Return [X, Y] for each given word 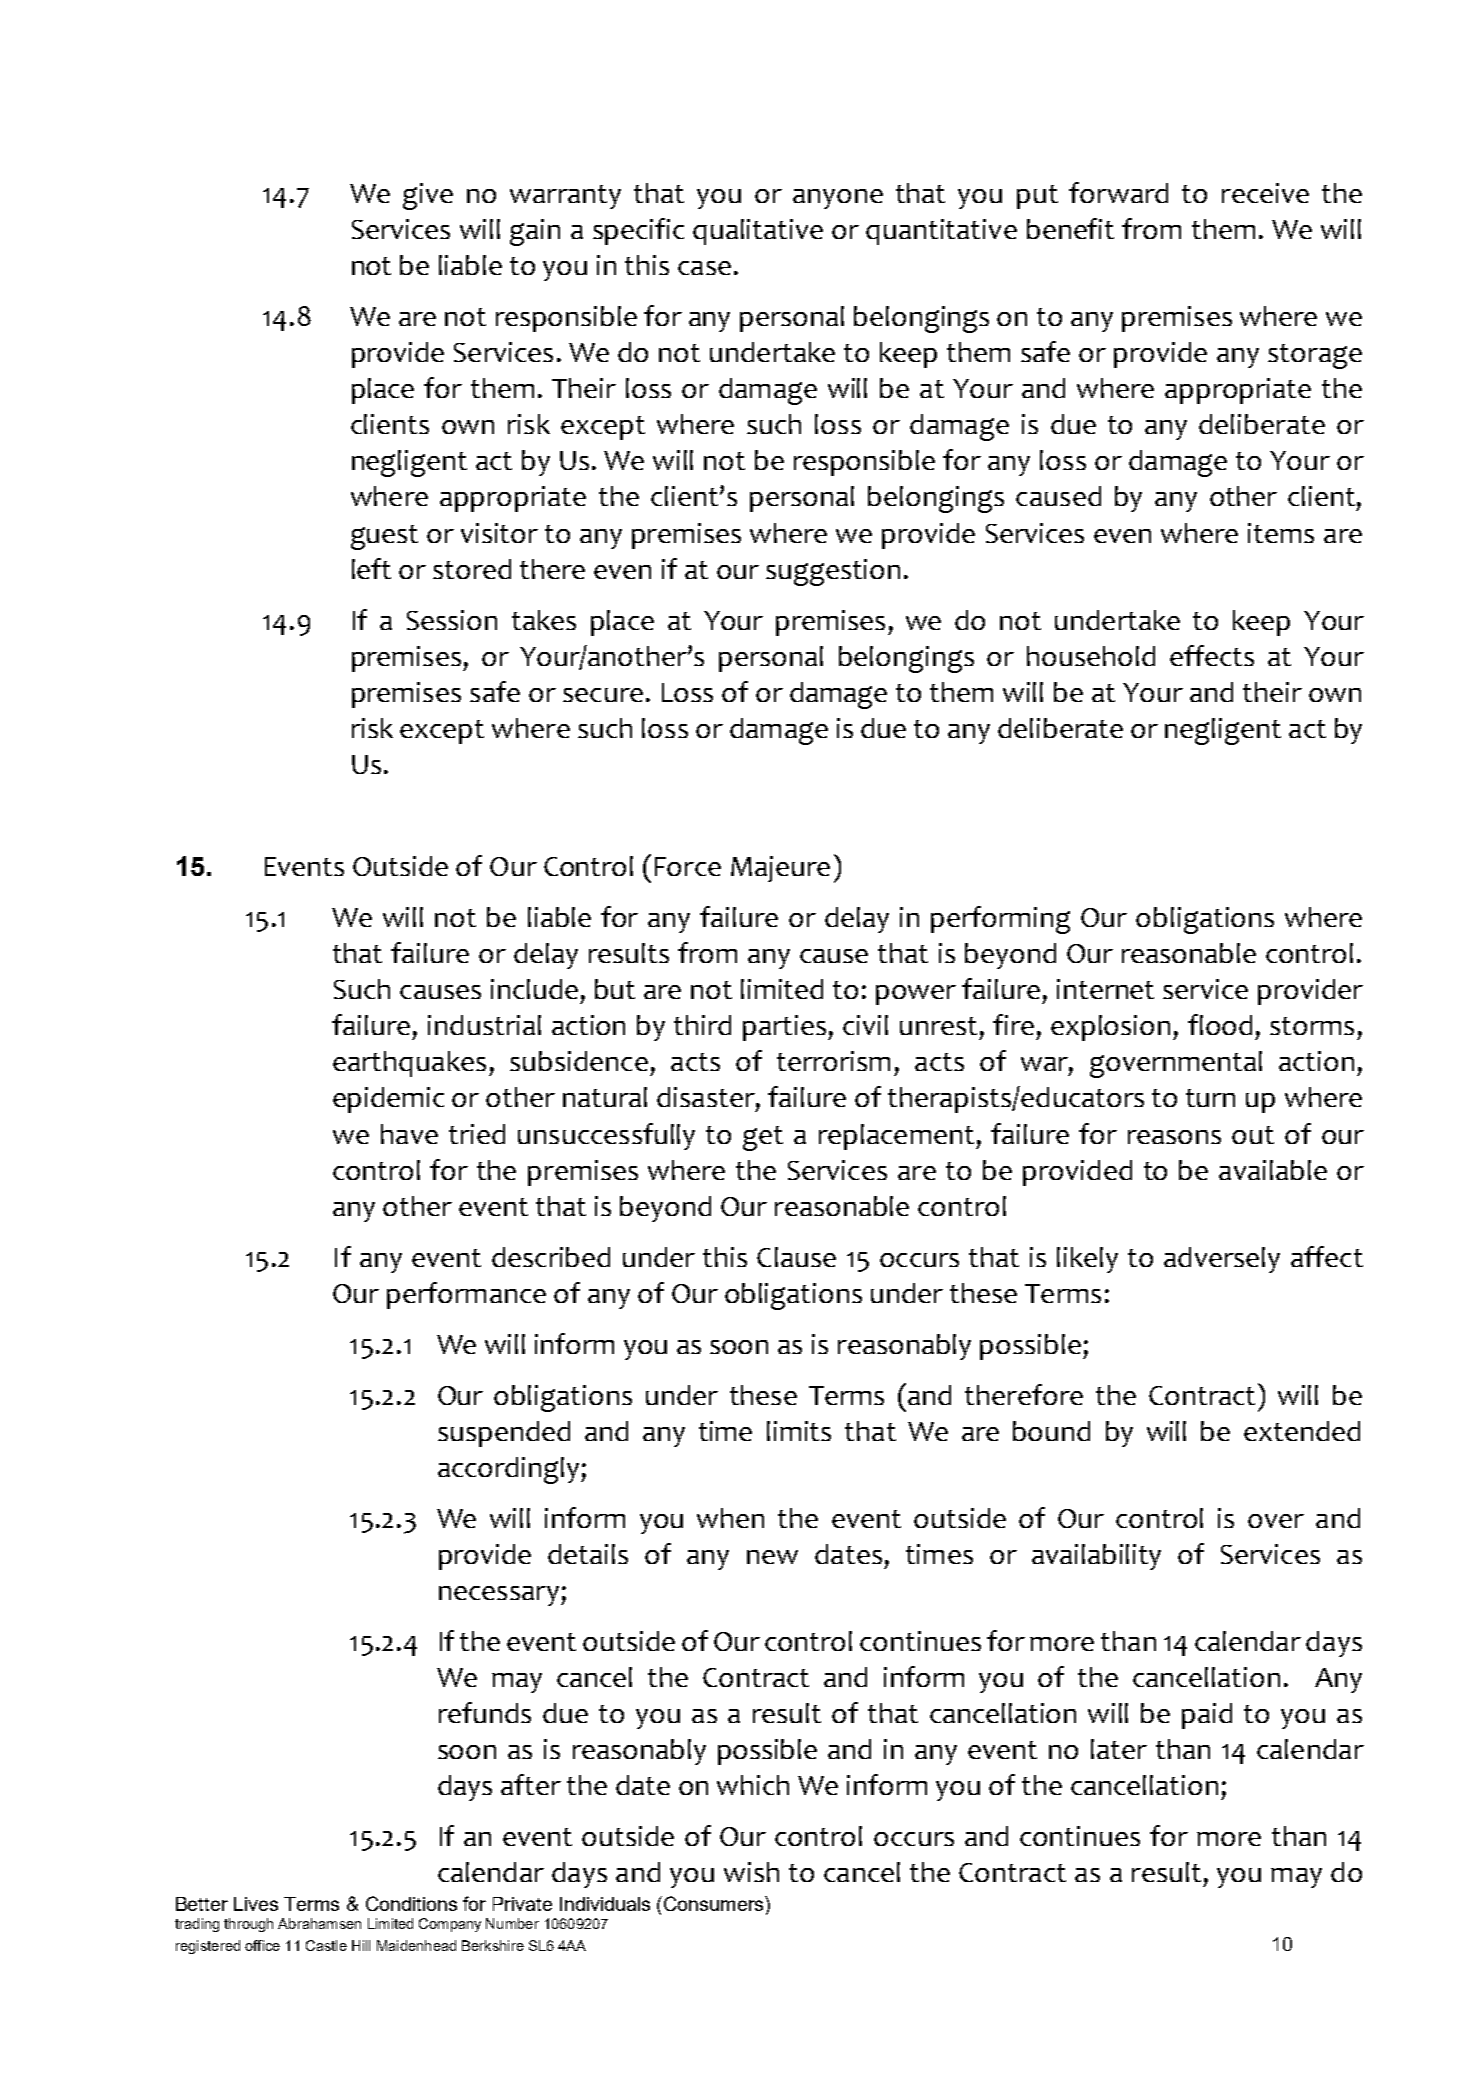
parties [786, 1028]
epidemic [388, 1100]
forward [1118, 192]
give [428, 196]
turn [1210, 1098]
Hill [361, 1945]
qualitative [758, 232]
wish [751, 1872]
